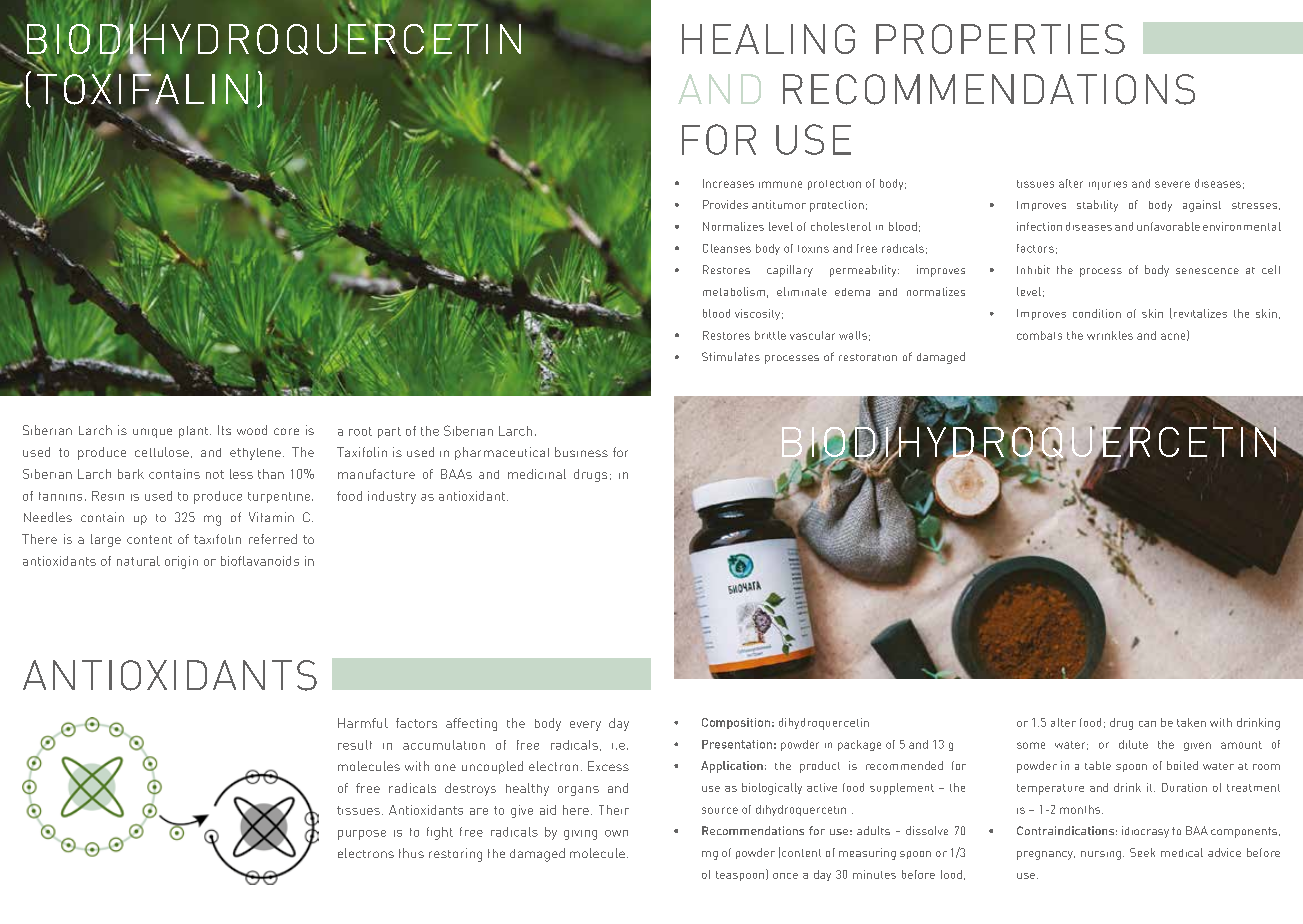  Describe the element at coordinates (181, 562) in the document. I see `origin` at that location.
